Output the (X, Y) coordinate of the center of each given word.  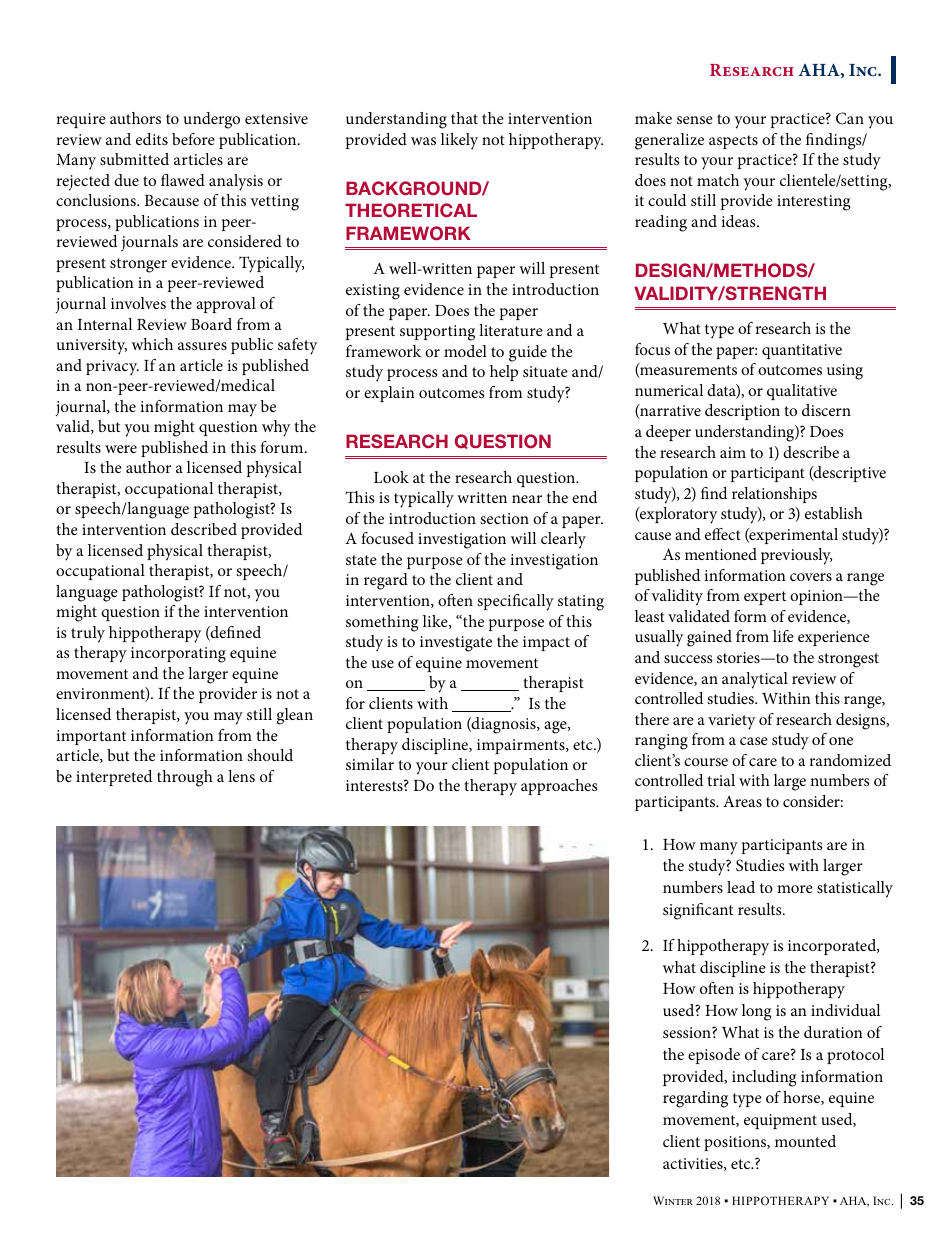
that (464, 118)
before (193, 139)
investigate (456, 644)
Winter (673, 1200)
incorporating (178, 655)
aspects (733, 142)
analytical (755, 680)
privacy (112, 368)
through (185, 778)
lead (741, 887)
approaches (559, 787)
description (742, 412)
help (504, 373)
